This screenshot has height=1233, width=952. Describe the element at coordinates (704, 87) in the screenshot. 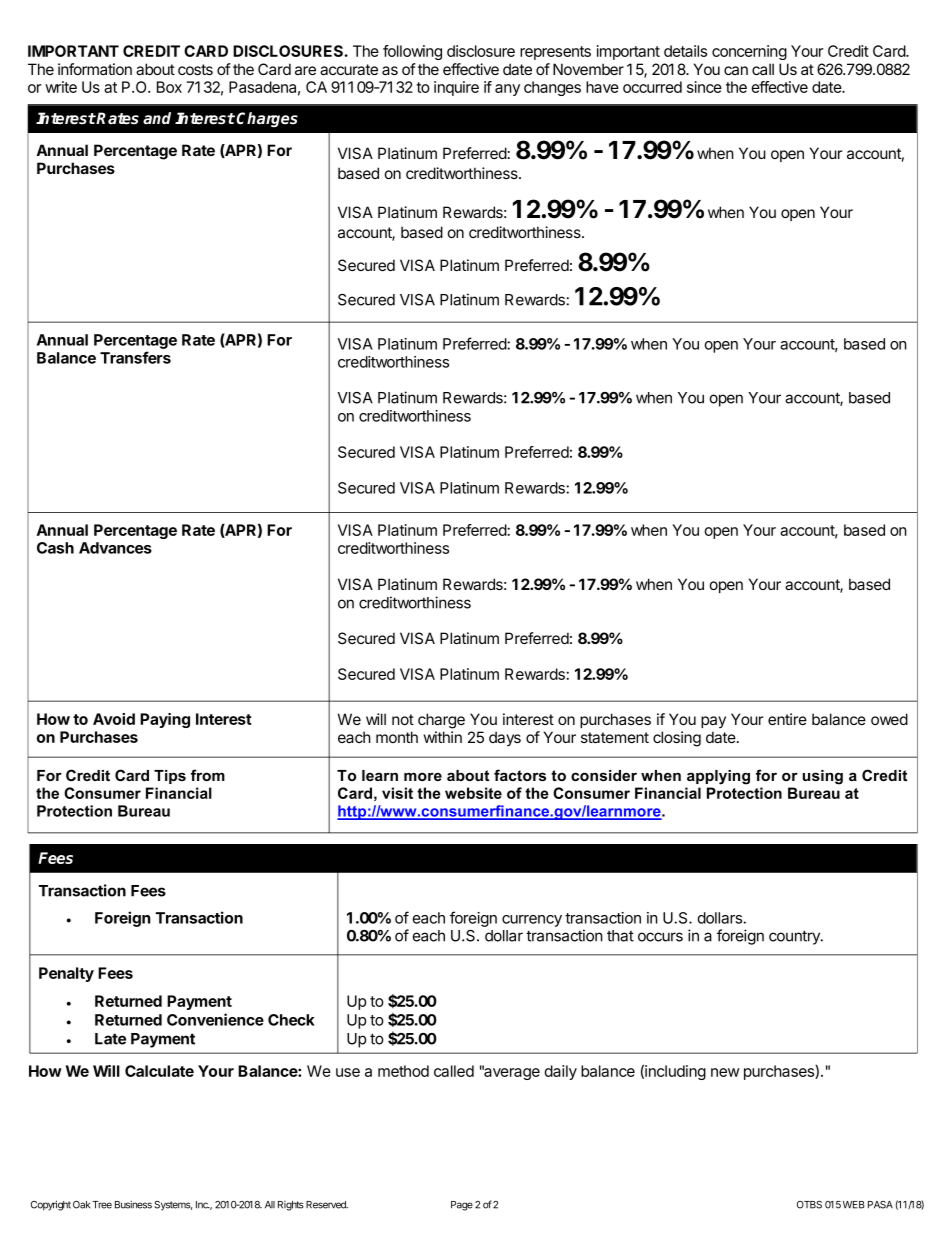

I see `since` at that location.
